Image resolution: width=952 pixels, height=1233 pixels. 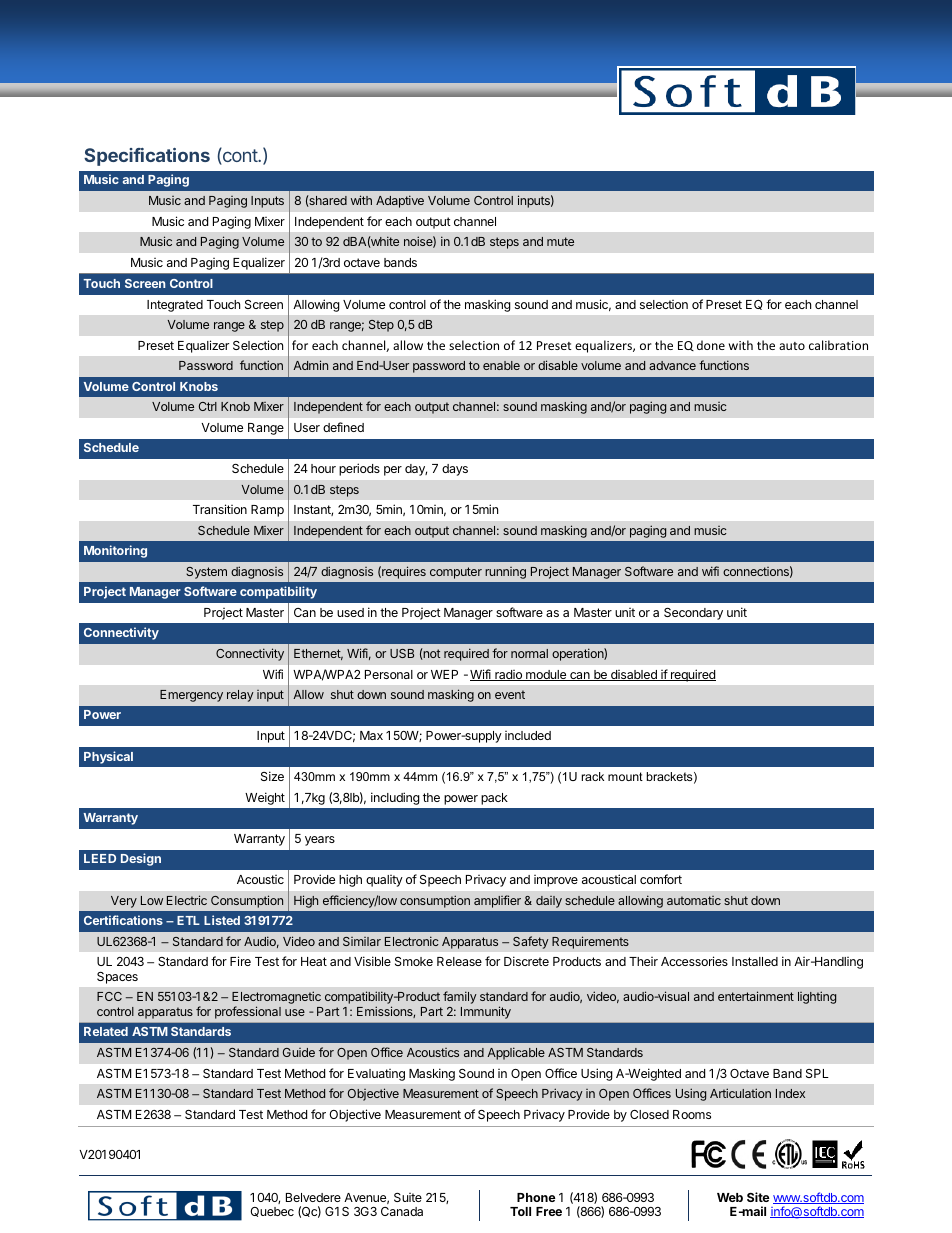 What do you see at coordinates (272, 1212) in the screenshot?
I see `Quebec` at bounding box center [272, 1212].
